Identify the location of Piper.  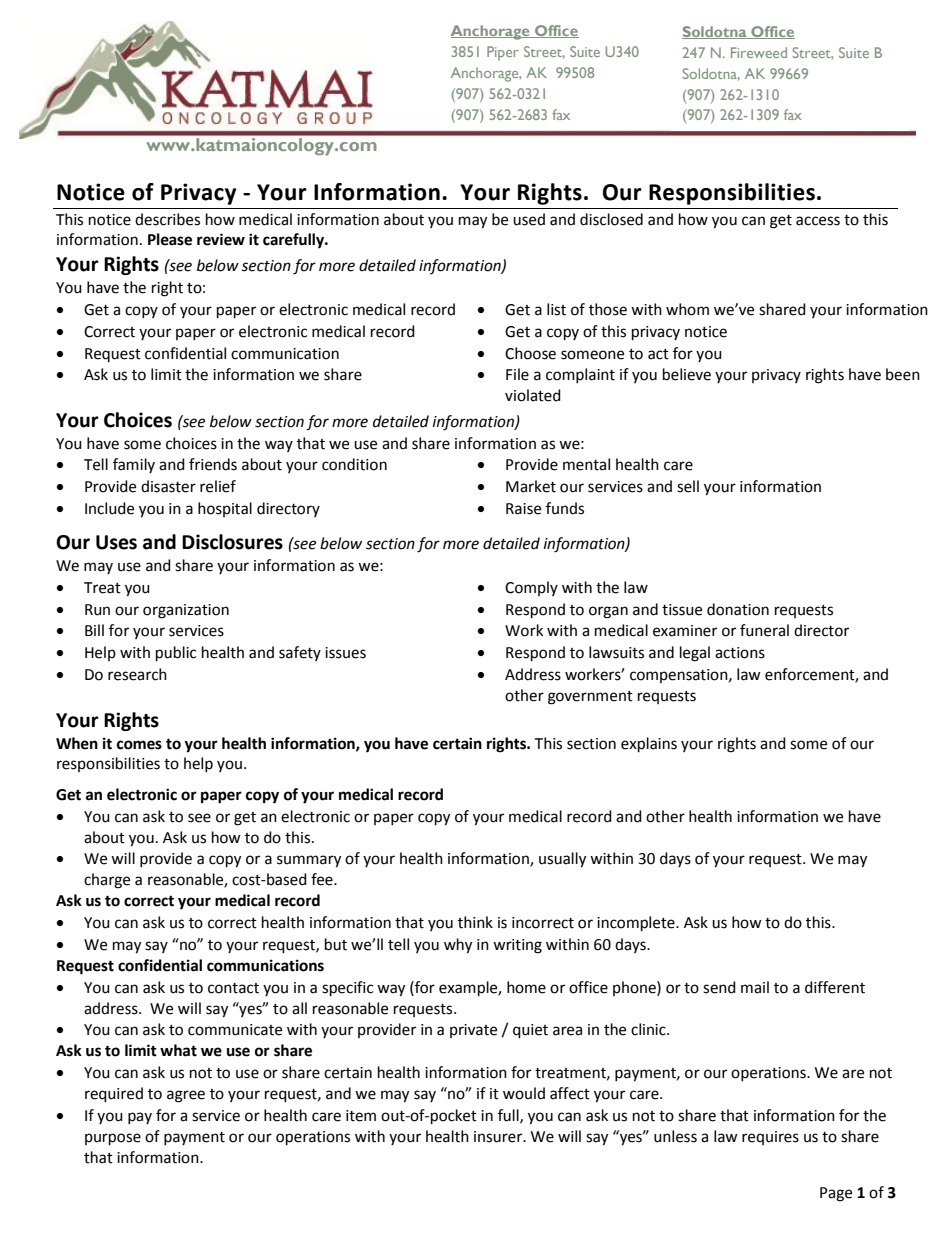
(503, 53).
